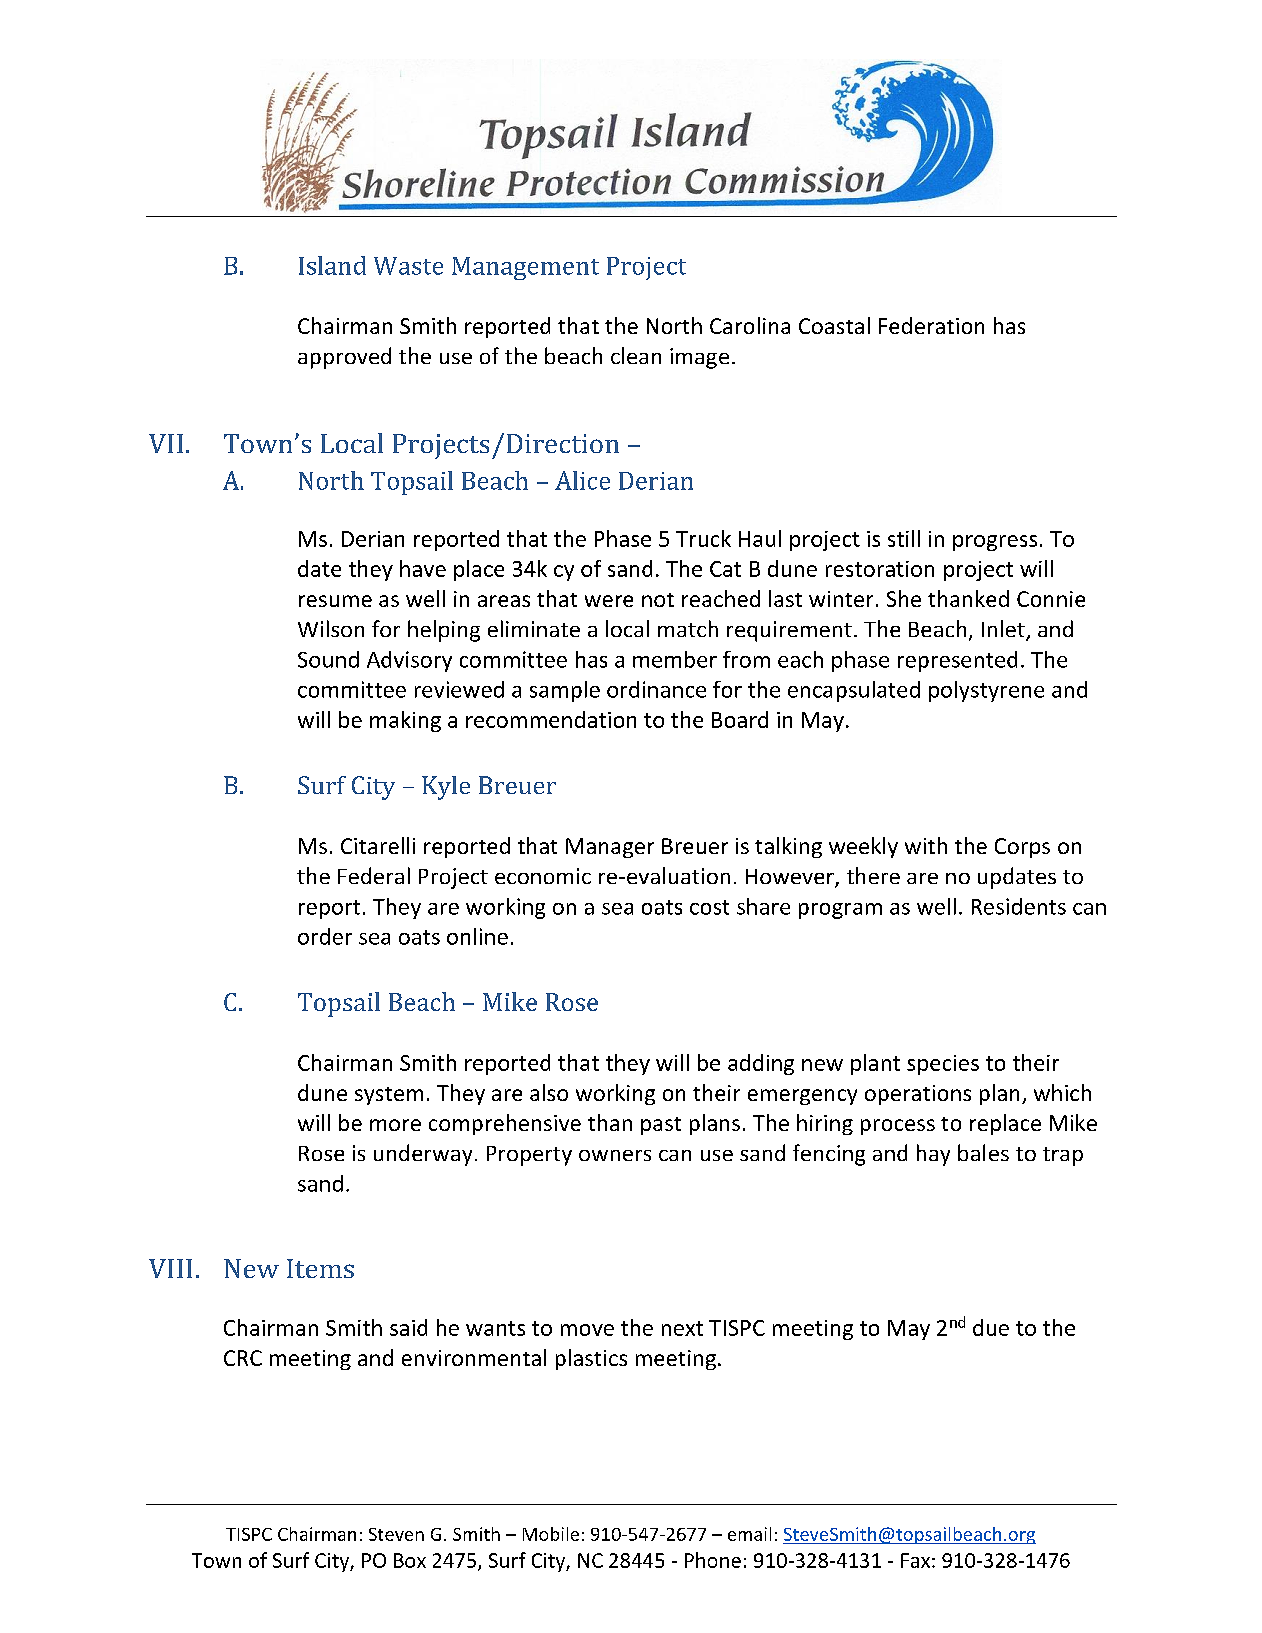  I want to click on Steven, so click(396, 1534).
